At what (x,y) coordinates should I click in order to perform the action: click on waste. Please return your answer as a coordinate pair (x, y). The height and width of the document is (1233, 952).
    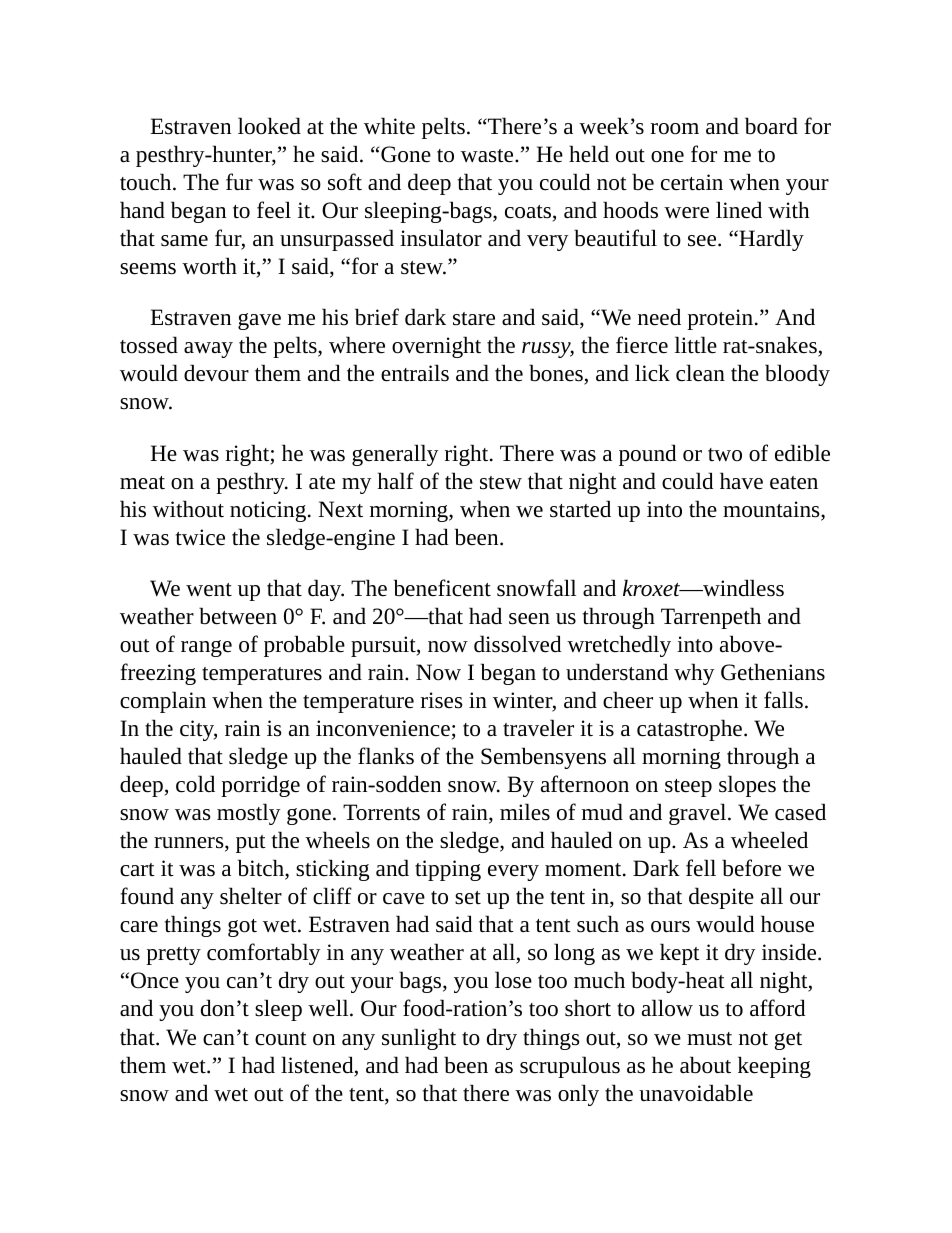
    Looking at the image, I should click on (488, 156).
